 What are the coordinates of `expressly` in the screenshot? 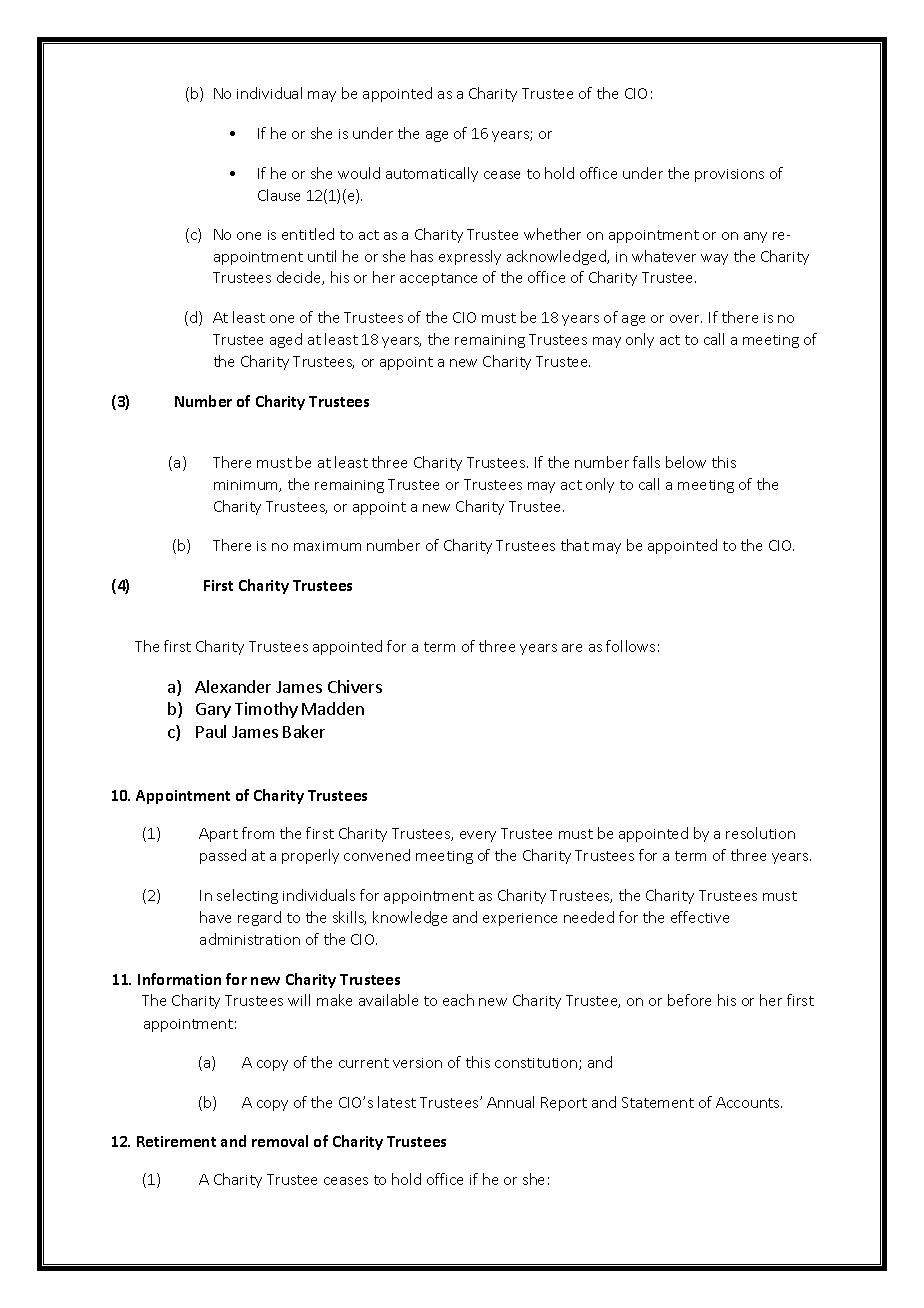 It's located at (470, 257).
